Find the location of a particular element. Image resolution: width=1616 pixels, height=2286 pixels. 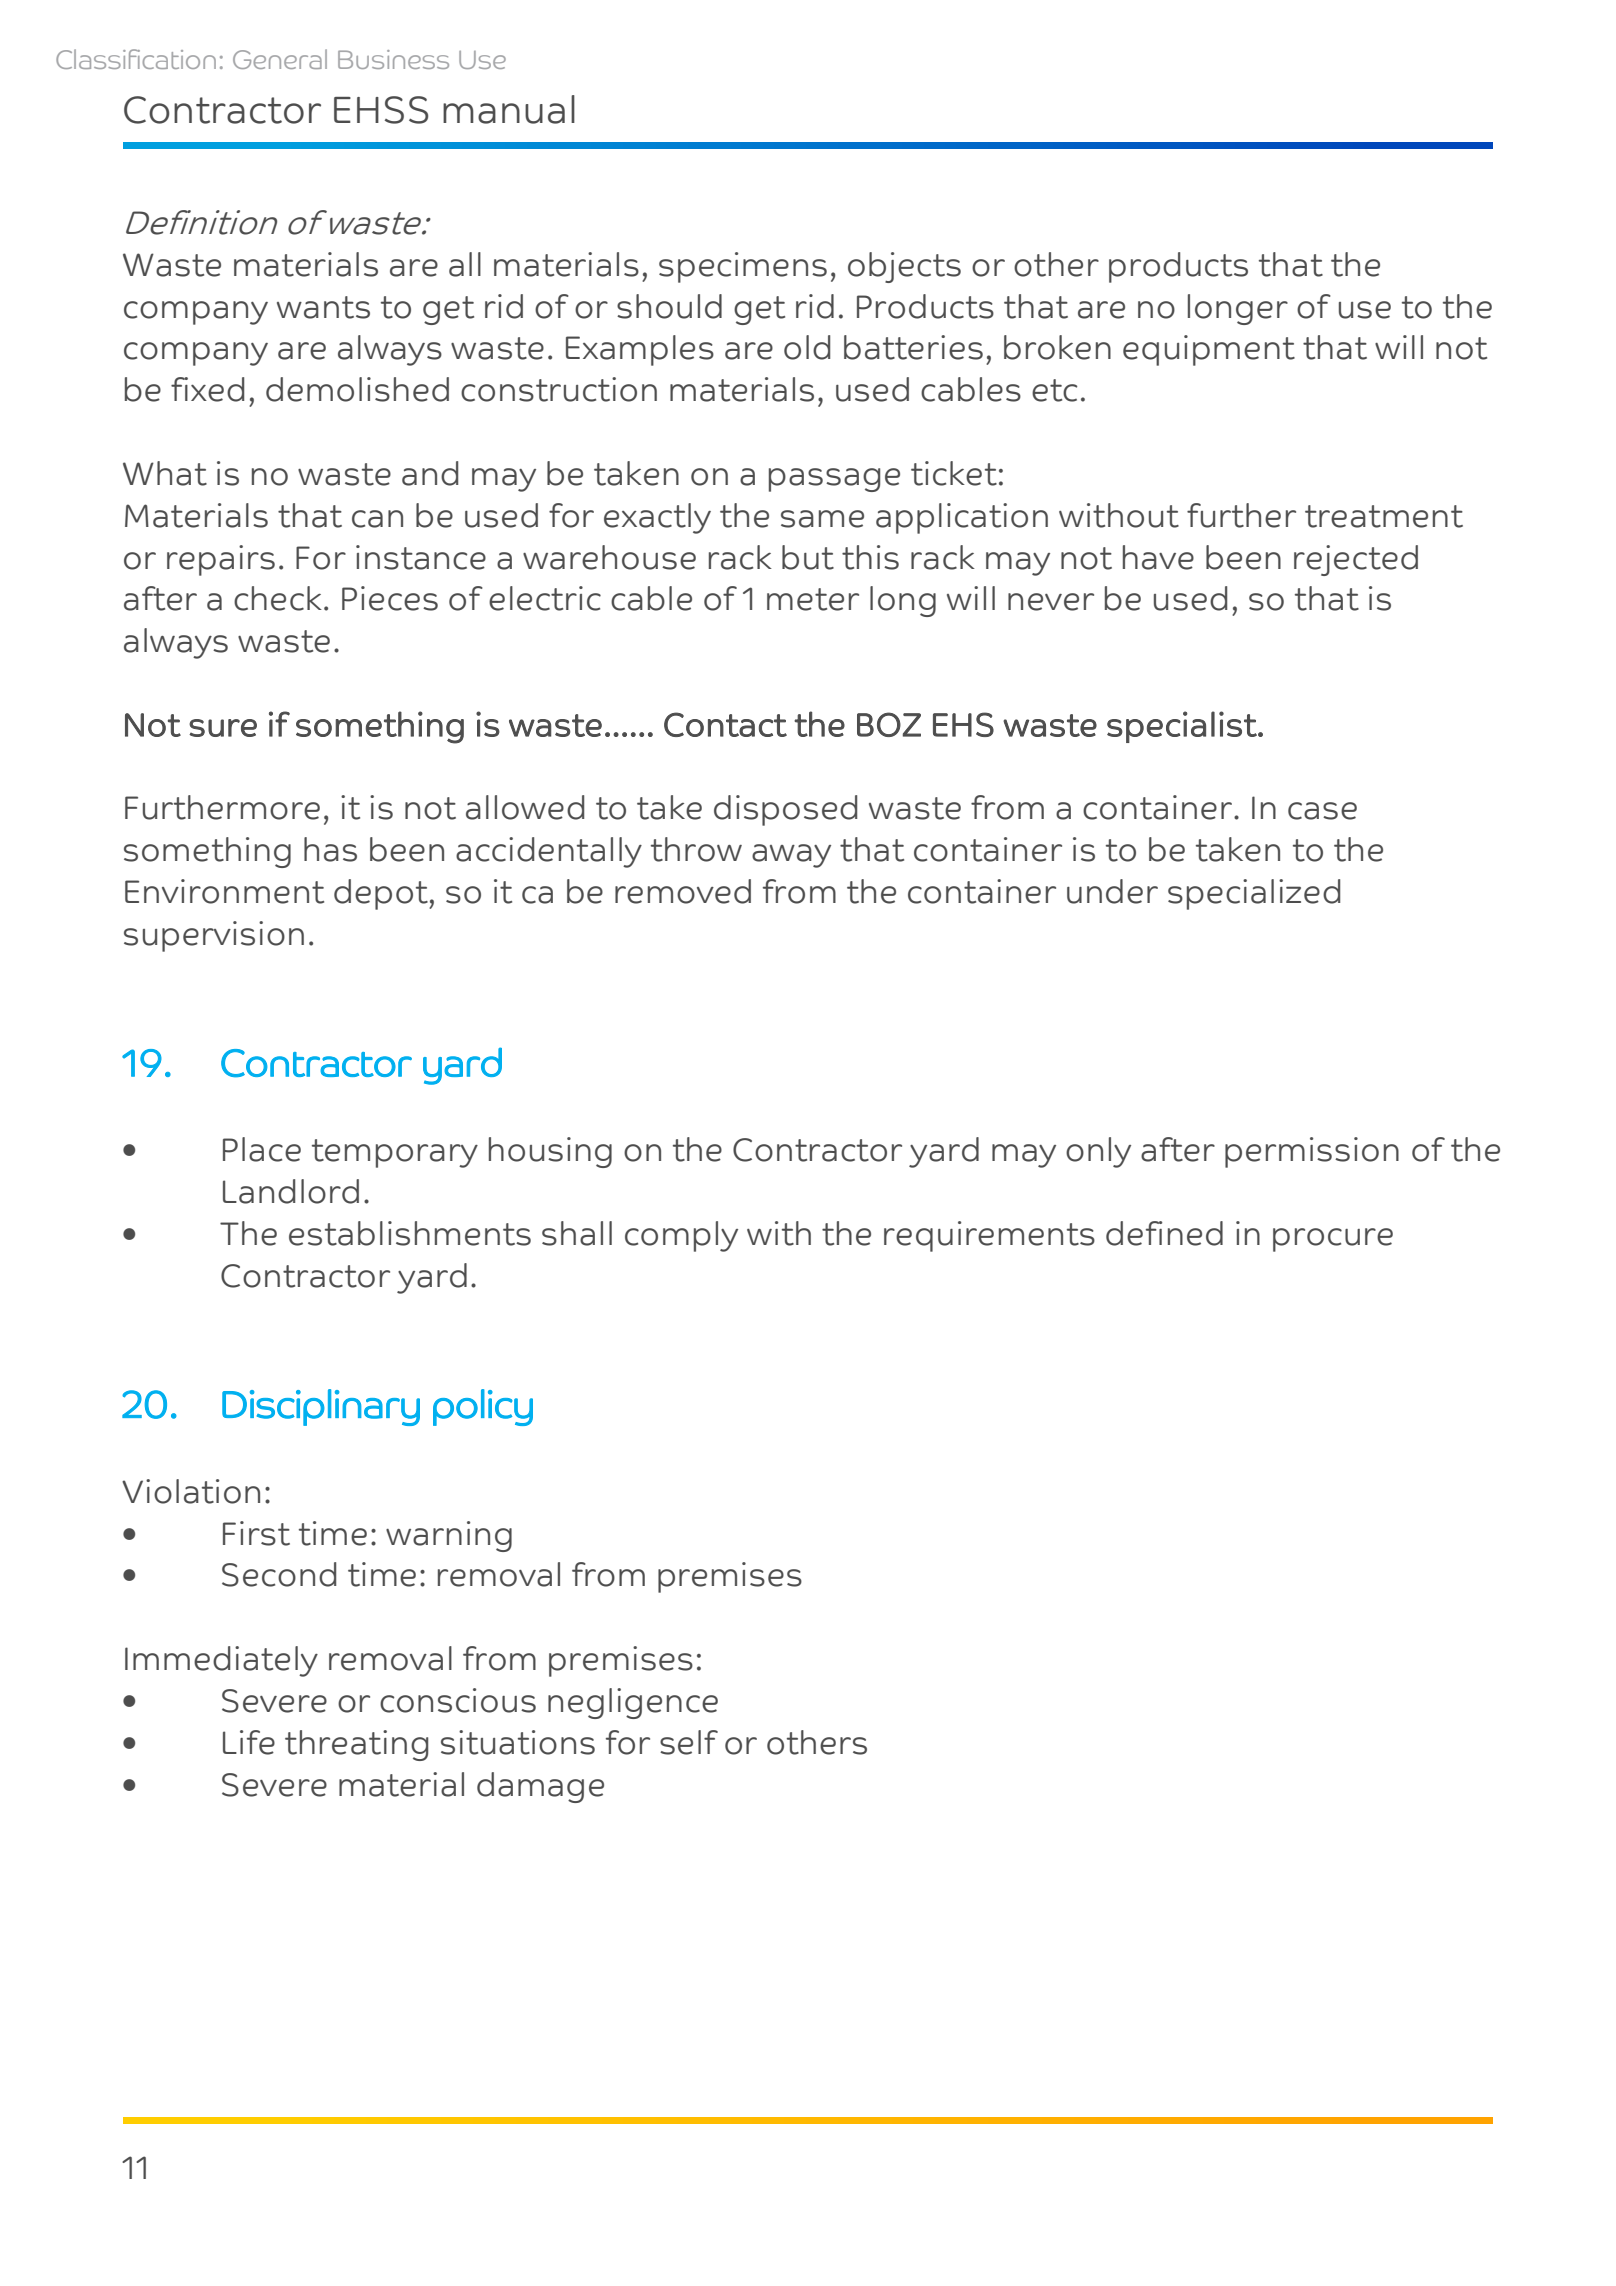

specialized is located at coordinates (1254, 894).
